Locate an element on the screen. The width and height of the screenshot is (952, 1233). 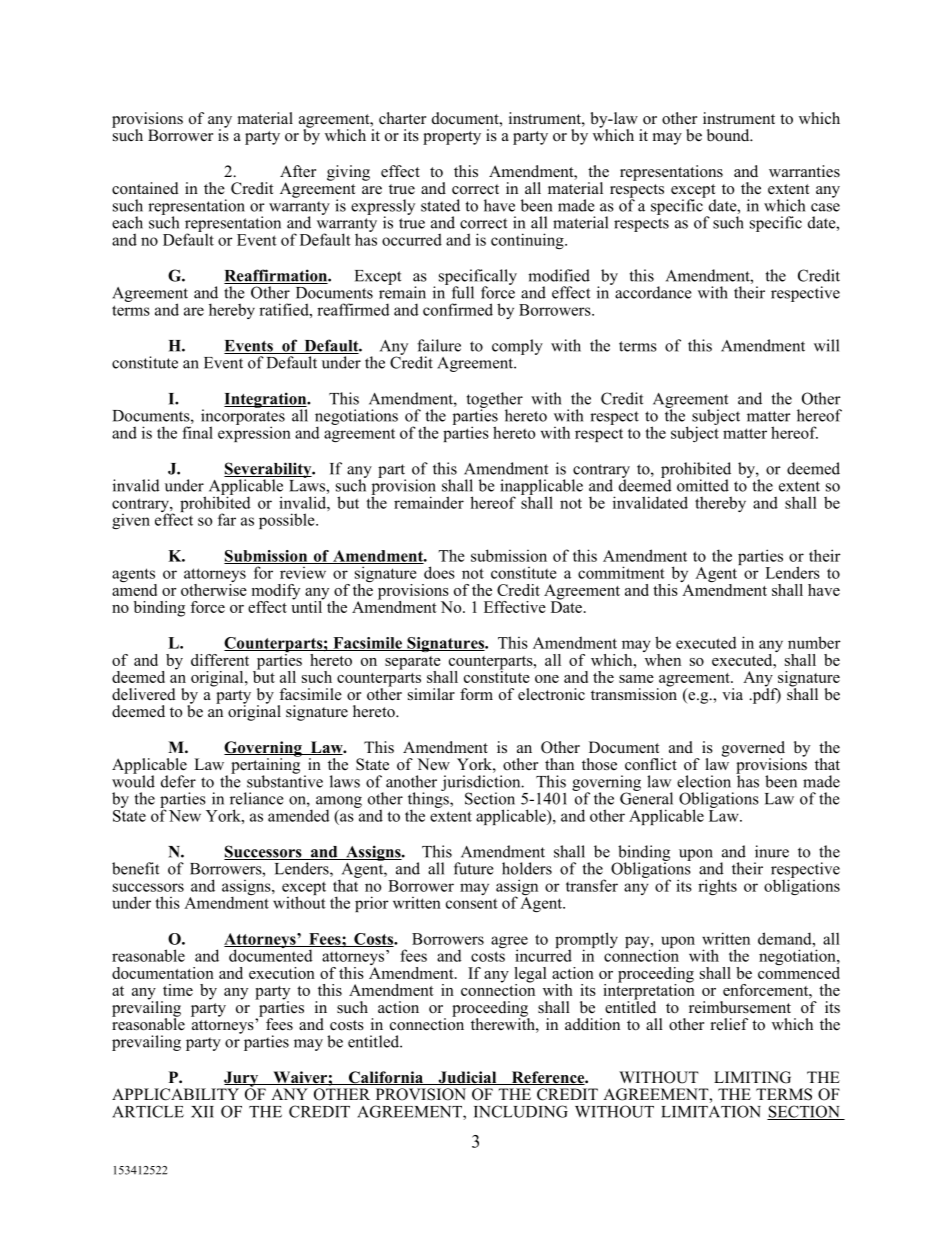
different is located at coordinates (220, 660).
